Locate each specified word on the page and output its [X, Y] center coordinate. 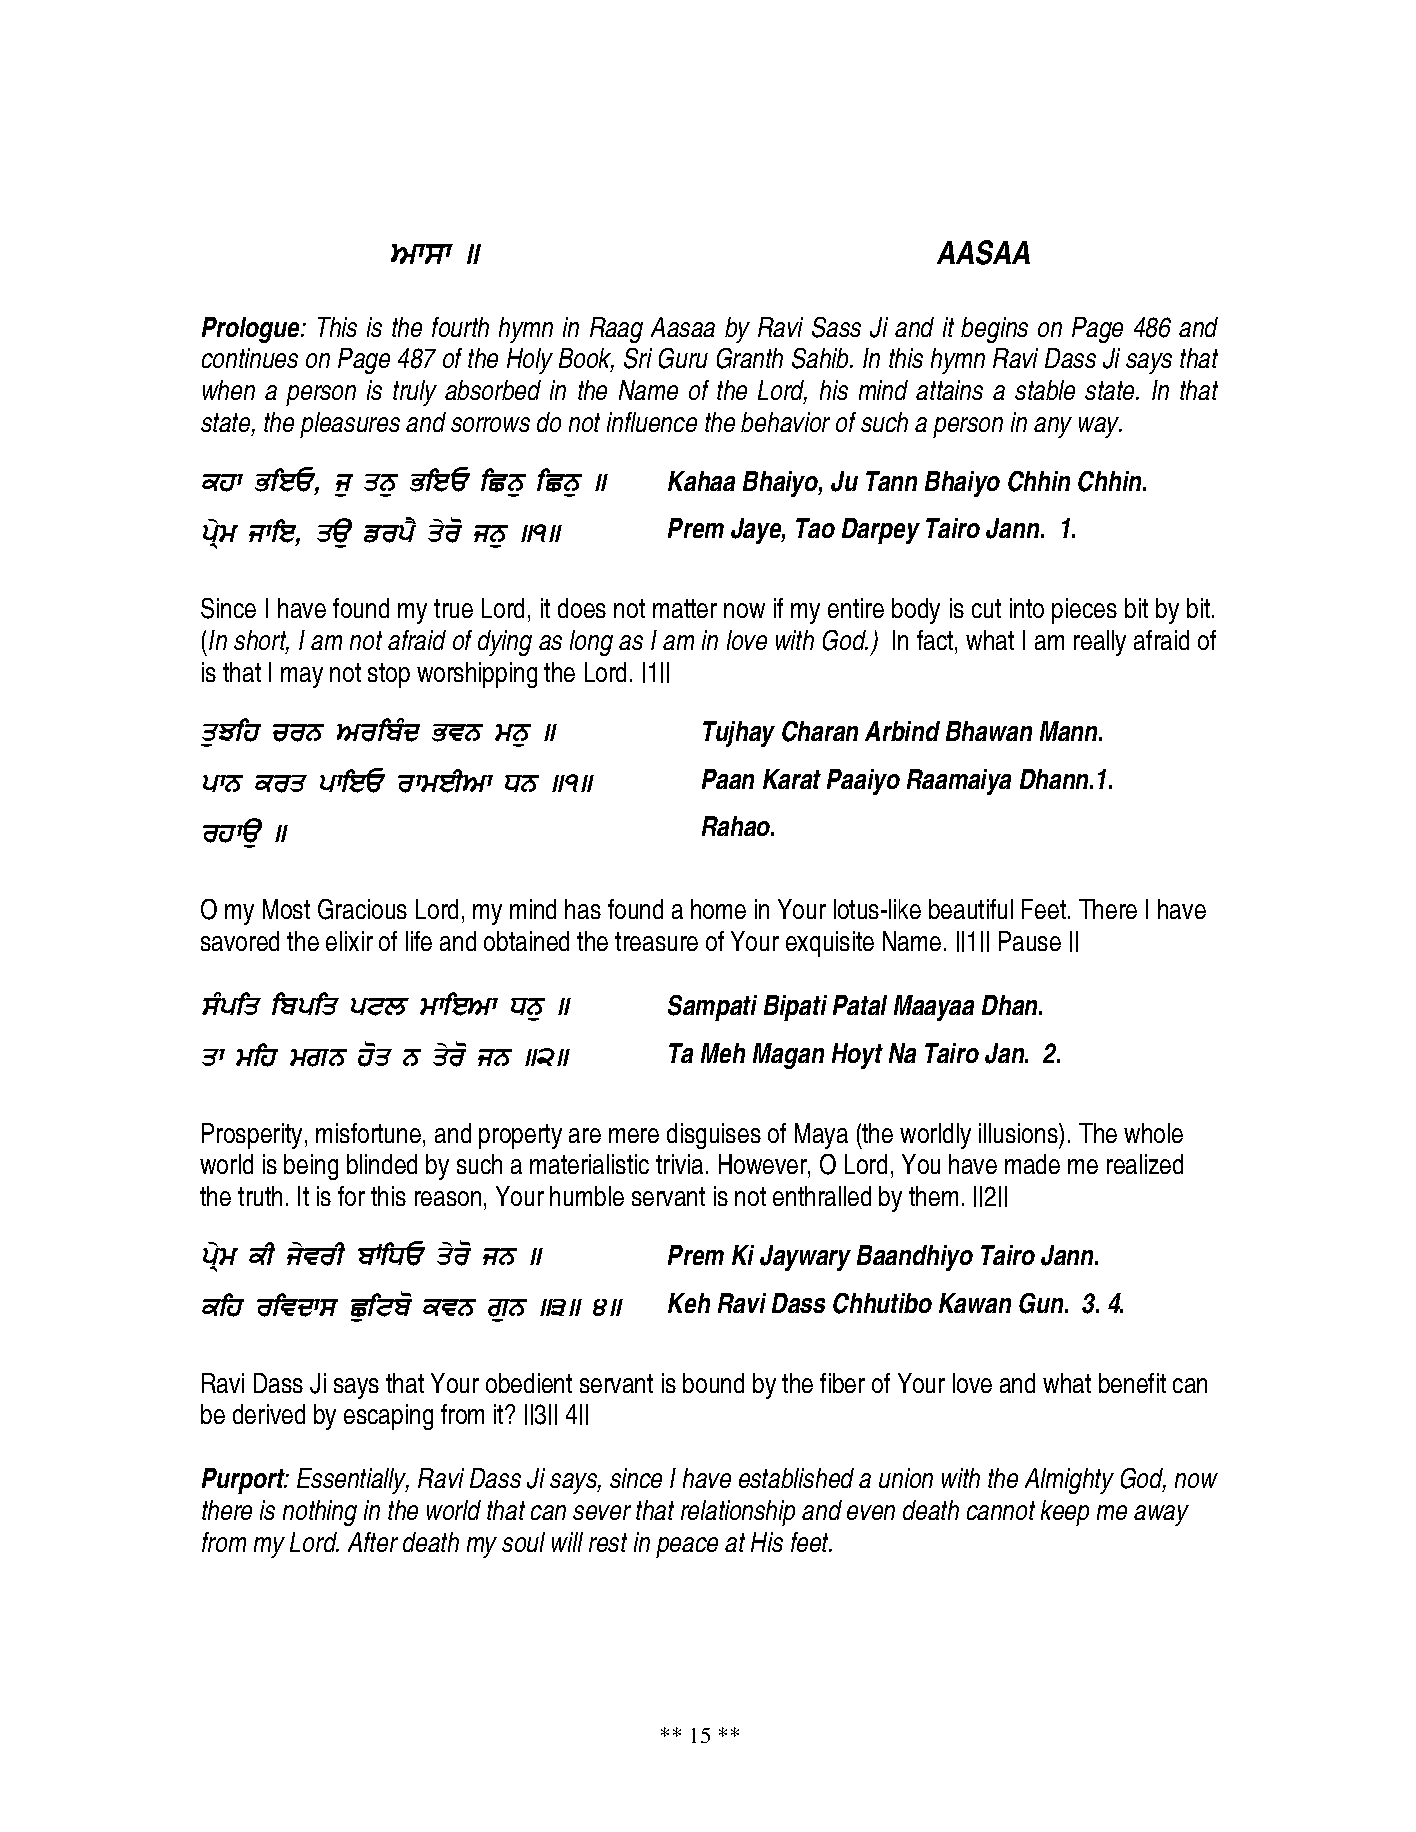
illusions [1019, 1133]
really [1100, 643]
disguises [714, 1136]
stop [389, 675]
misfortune [368, 1133]
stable [1045, 390]
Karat [792, 779]
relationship [738, 1513]
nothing [320, 1513]
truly [415, 393]
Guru [683, 358]
